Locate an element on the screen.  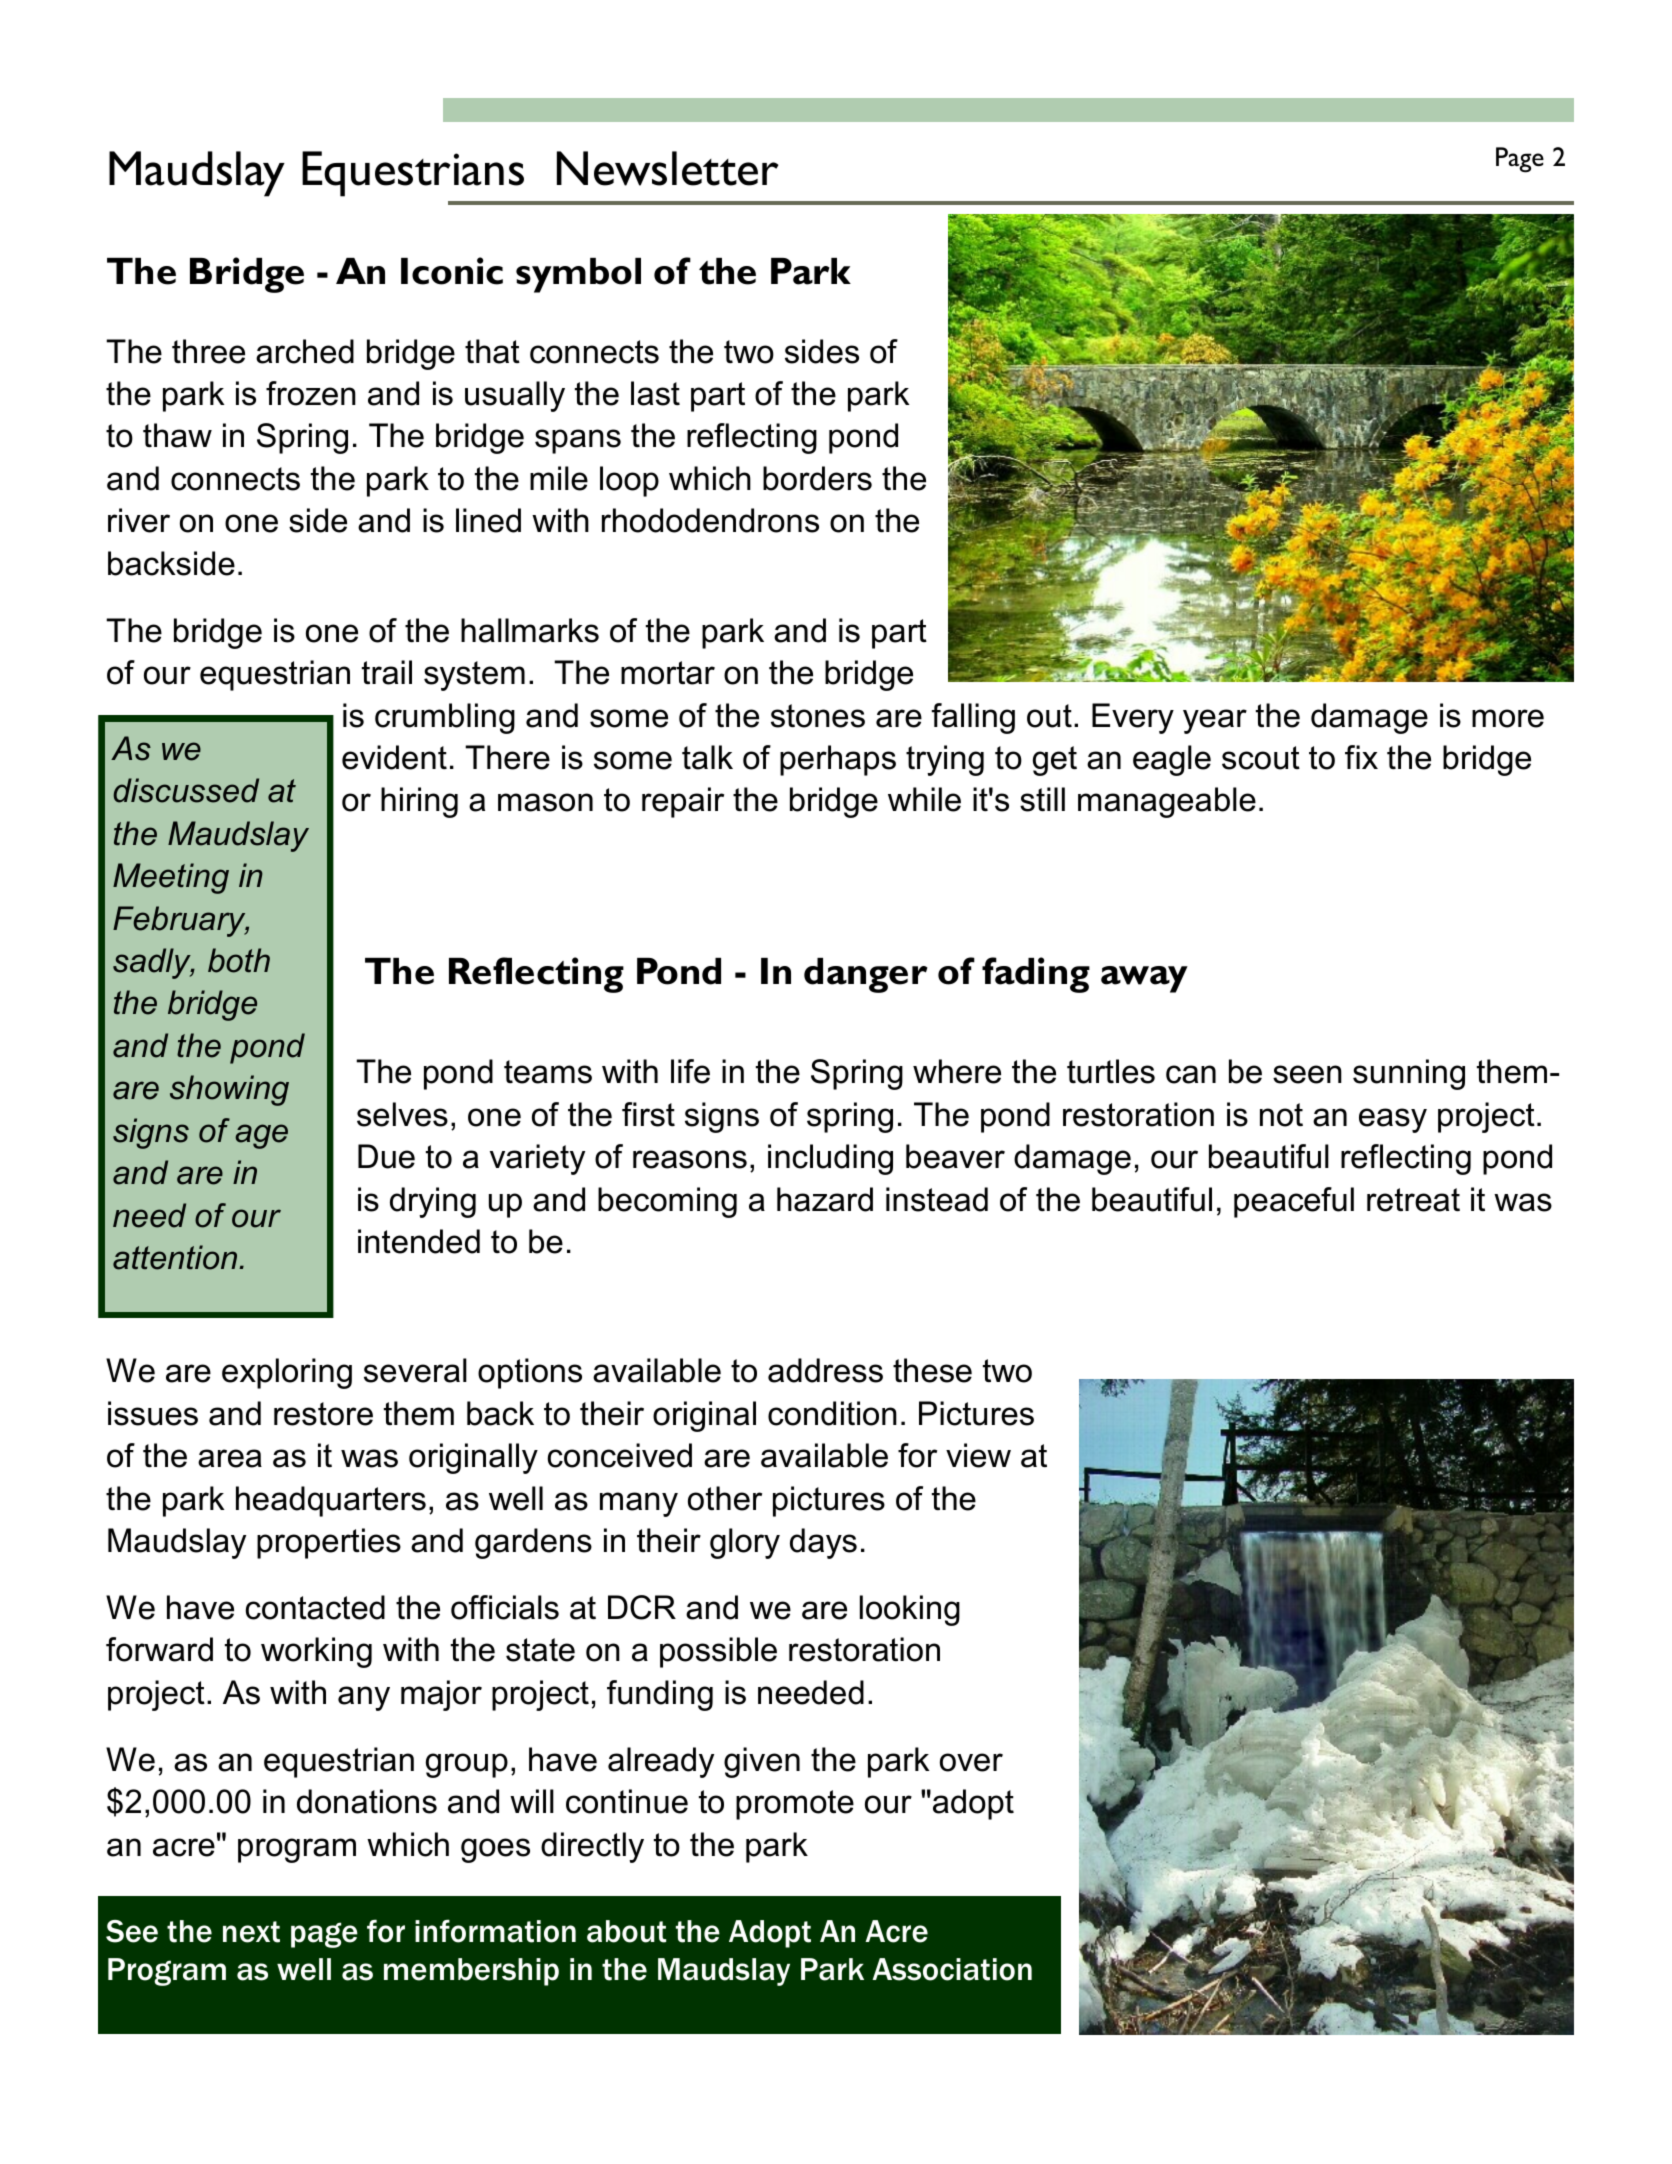
borders is located at coordinates (817, 478).
